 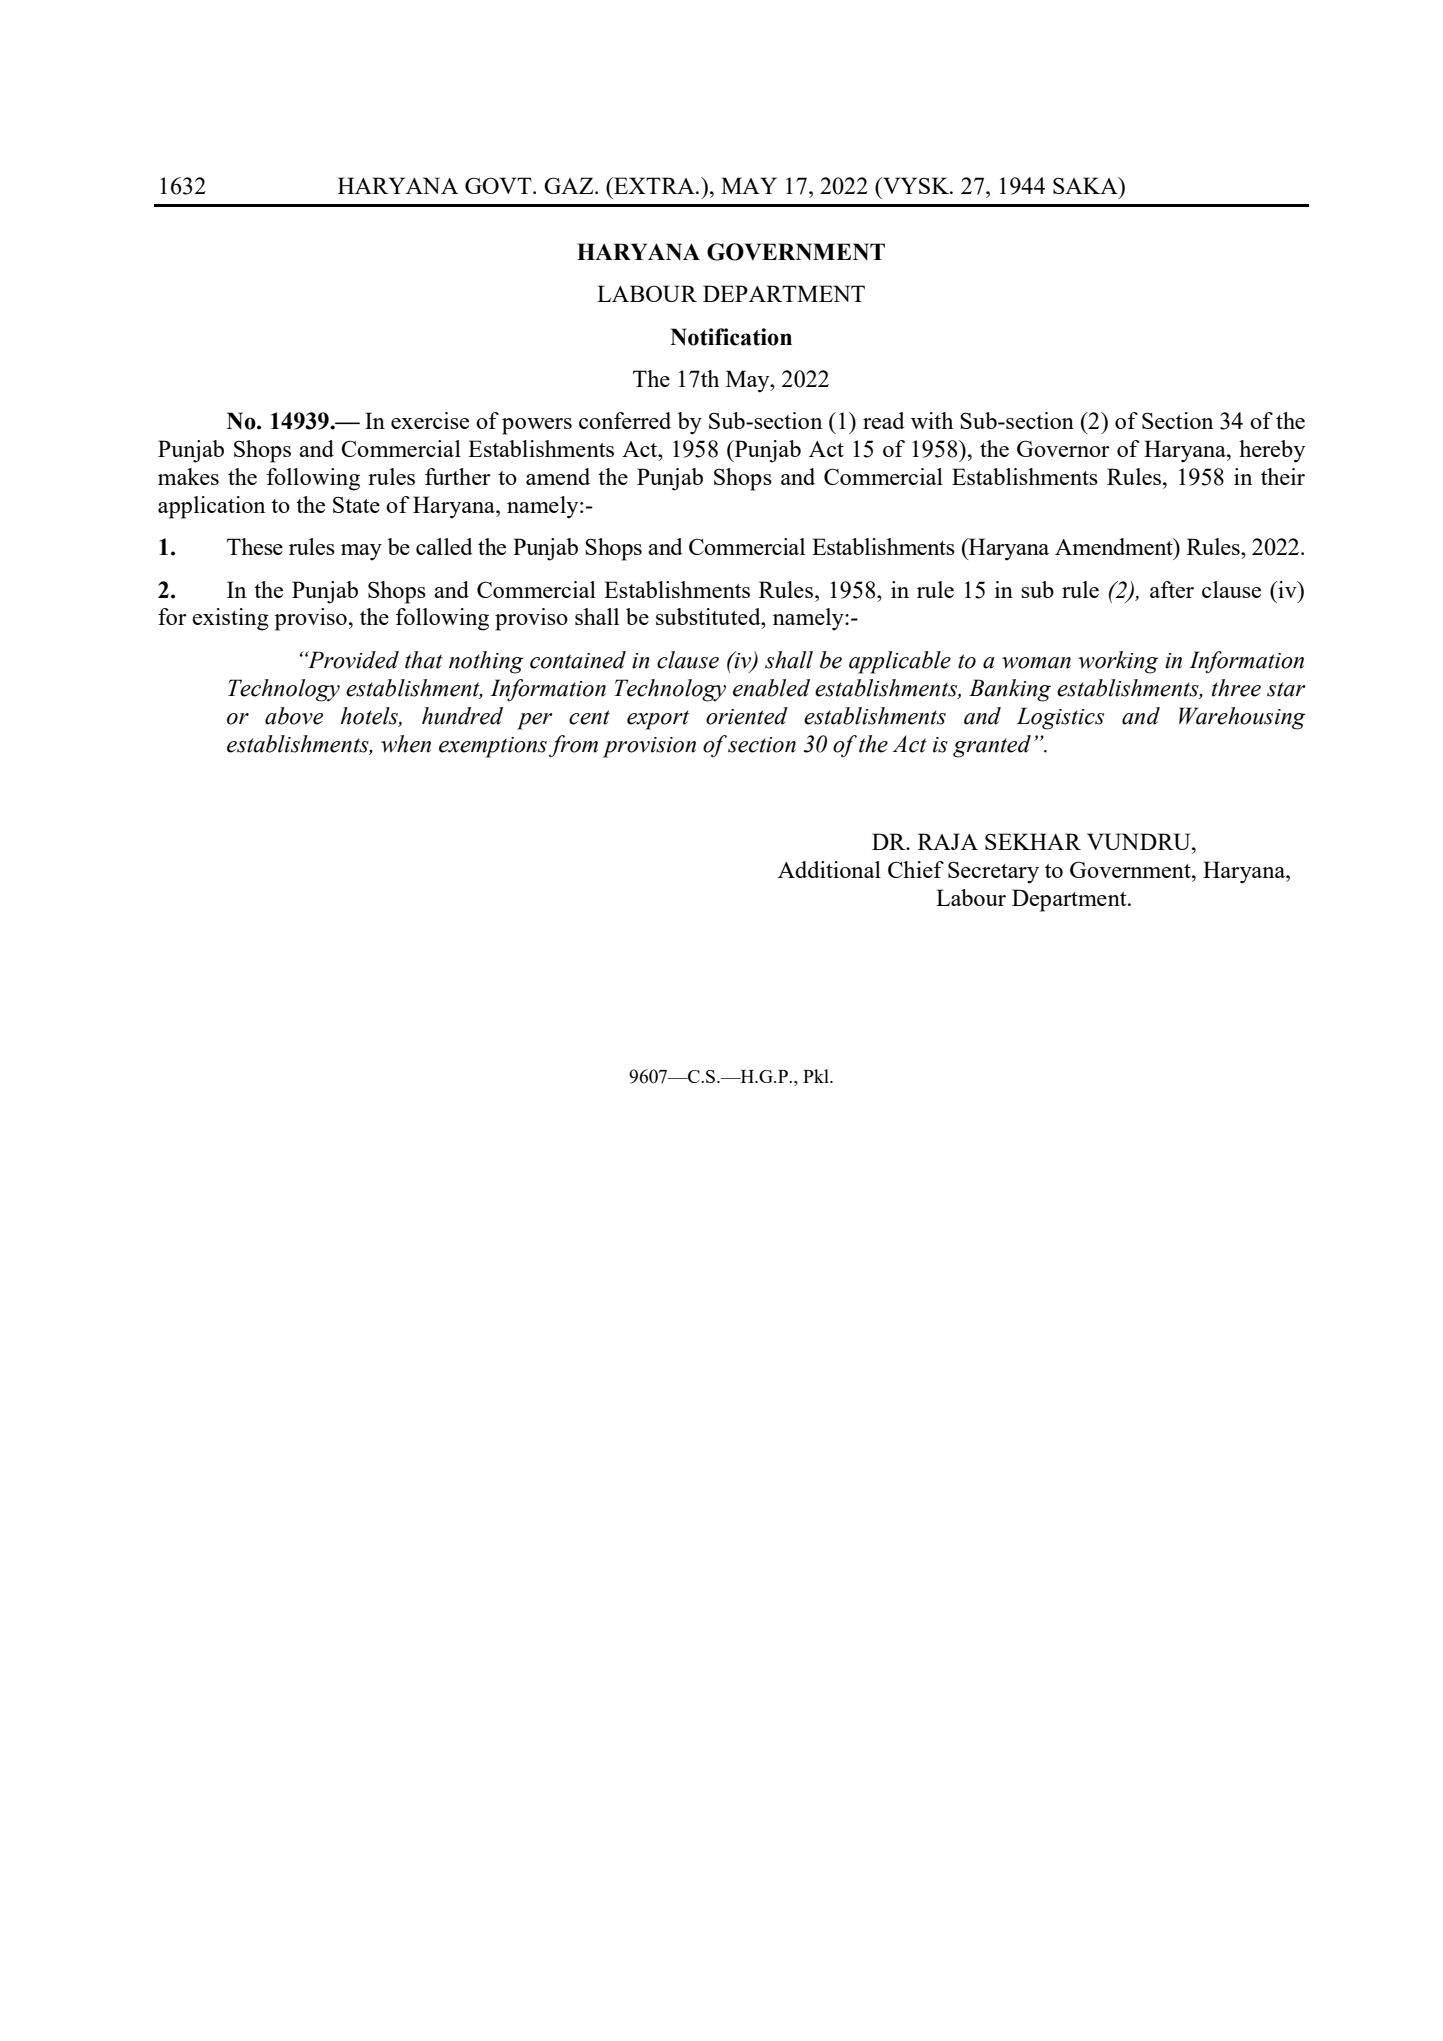 What do you see at coordinates (625, 420) in the page?
I see `conferred` at bounding box center [625, 420].
